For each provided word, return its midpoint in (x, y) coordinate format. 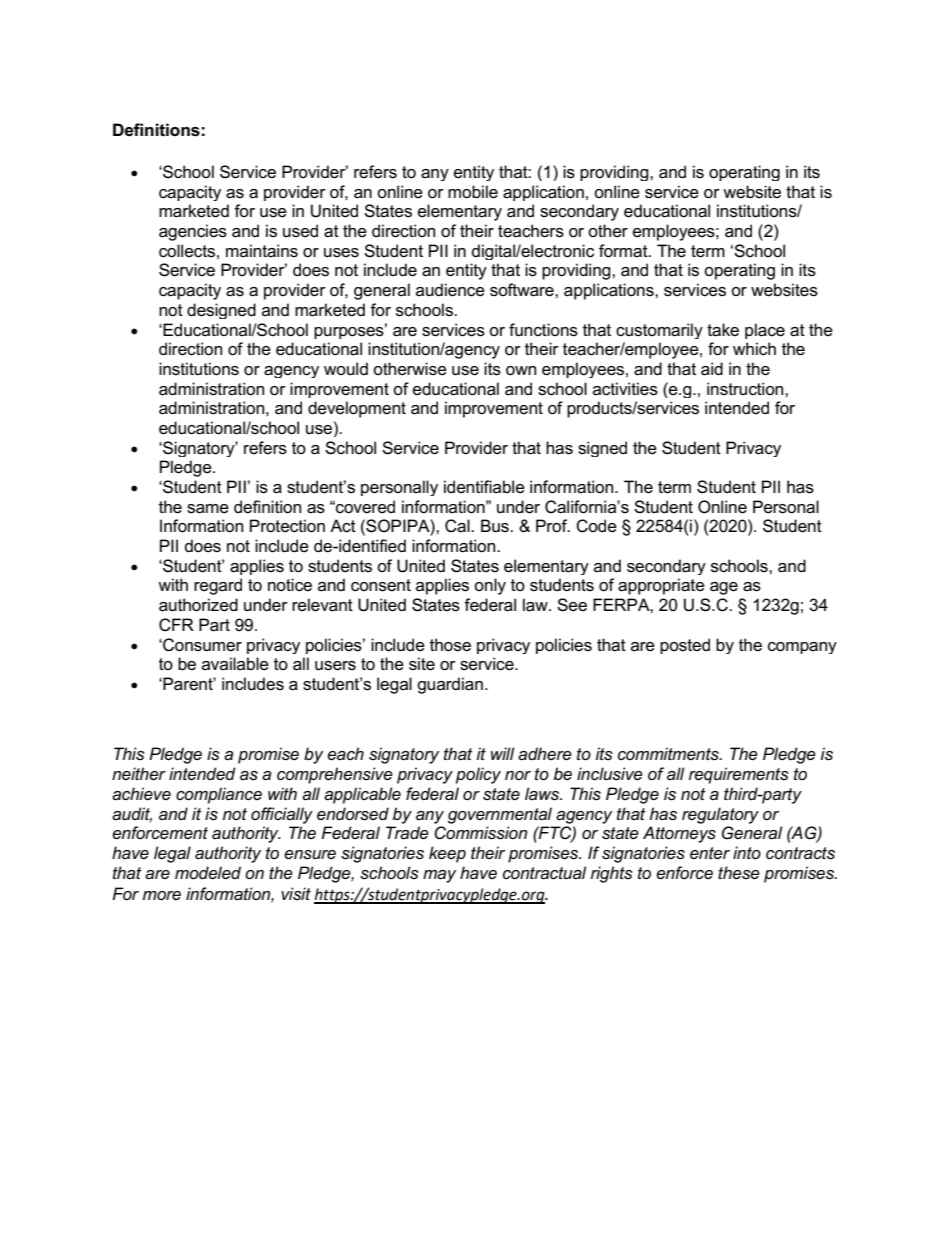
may (439, 876)
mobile (473, 192)
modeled (208, 873)
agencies (193, 232)
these (739, 873)
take (723, 330)
